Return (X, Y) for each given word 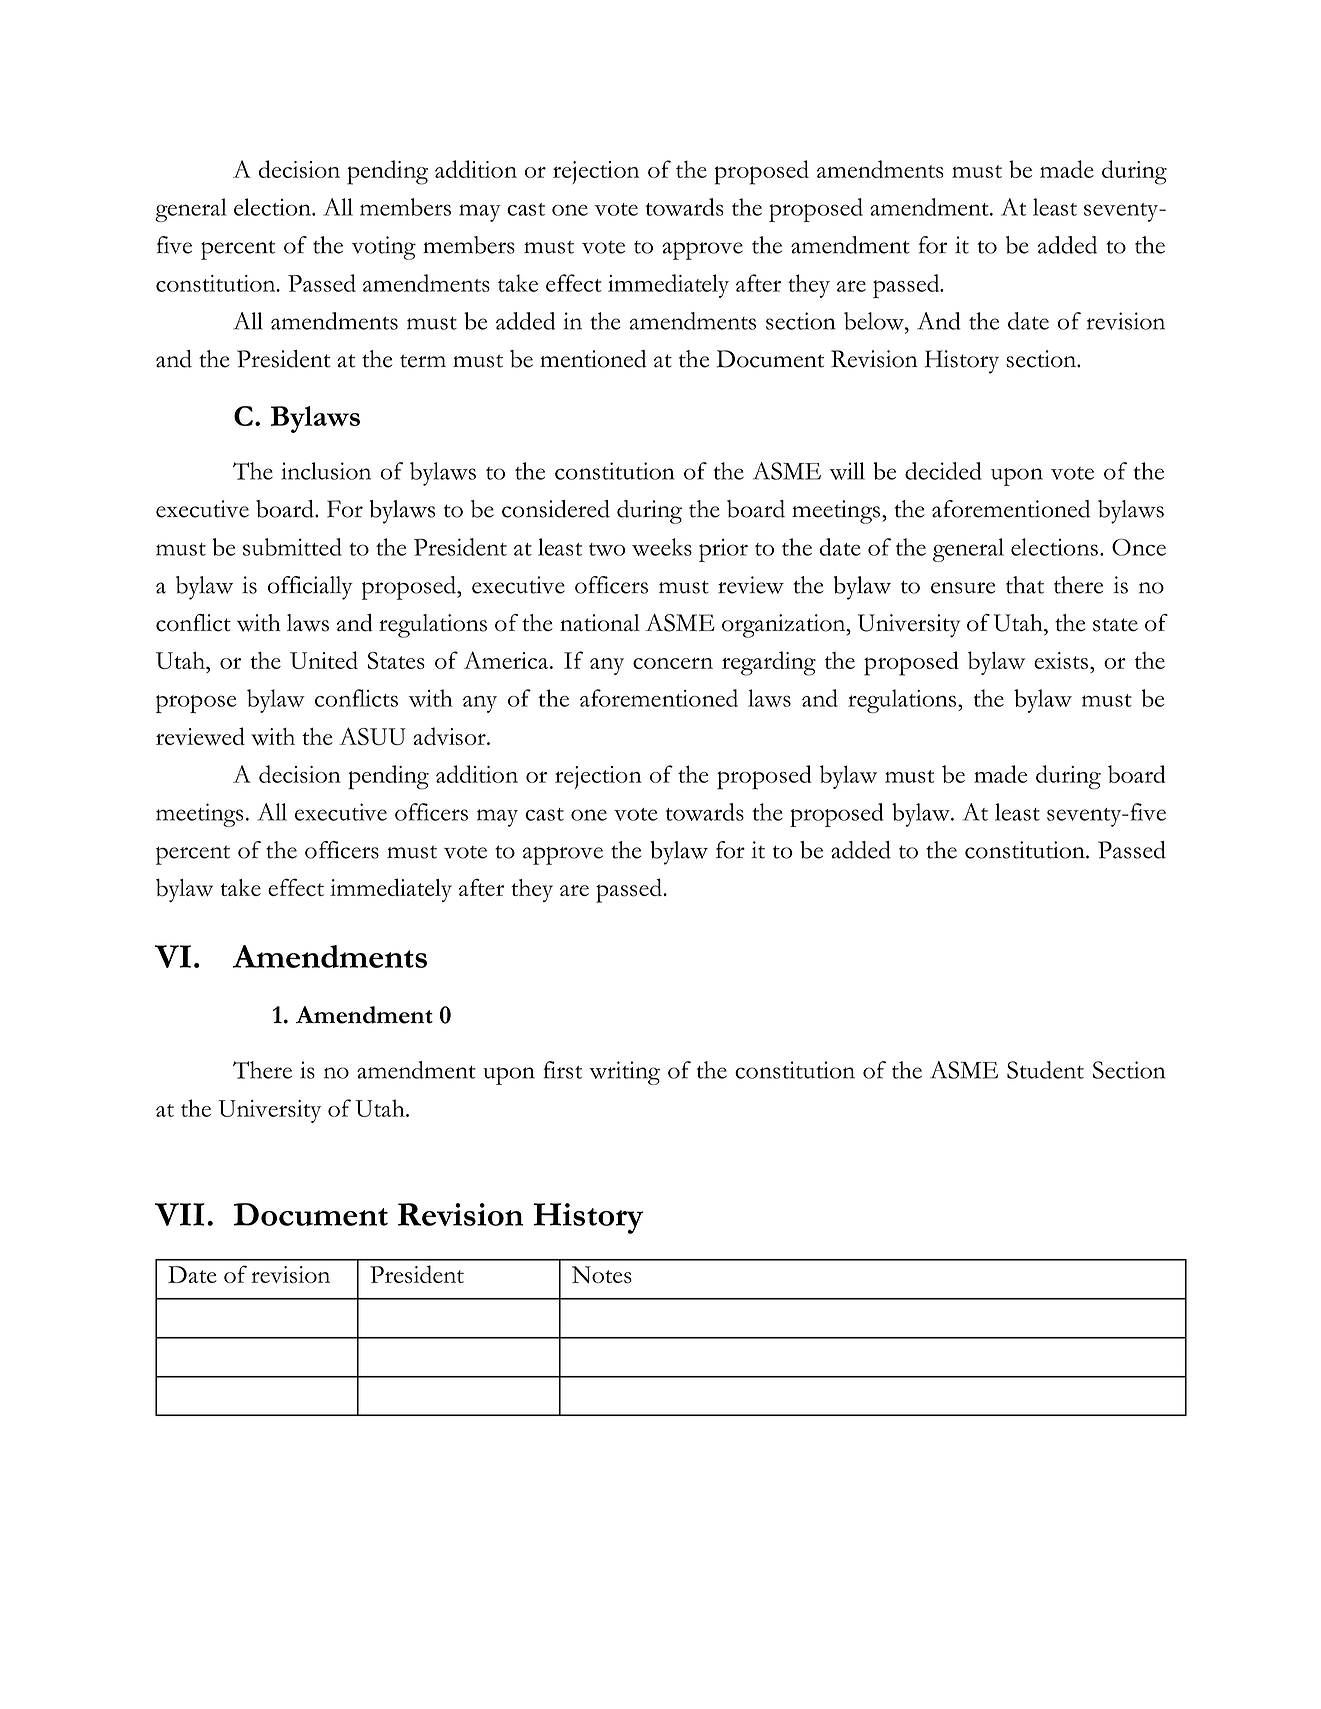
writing (624, 1073)
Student (1045, 1070)
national (600, 623)
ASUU (372, 736)
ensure (963, 588)
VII (180, 1214)
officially (310, 588)
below (875, 321)
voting (384, 248)
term (423, 361)
